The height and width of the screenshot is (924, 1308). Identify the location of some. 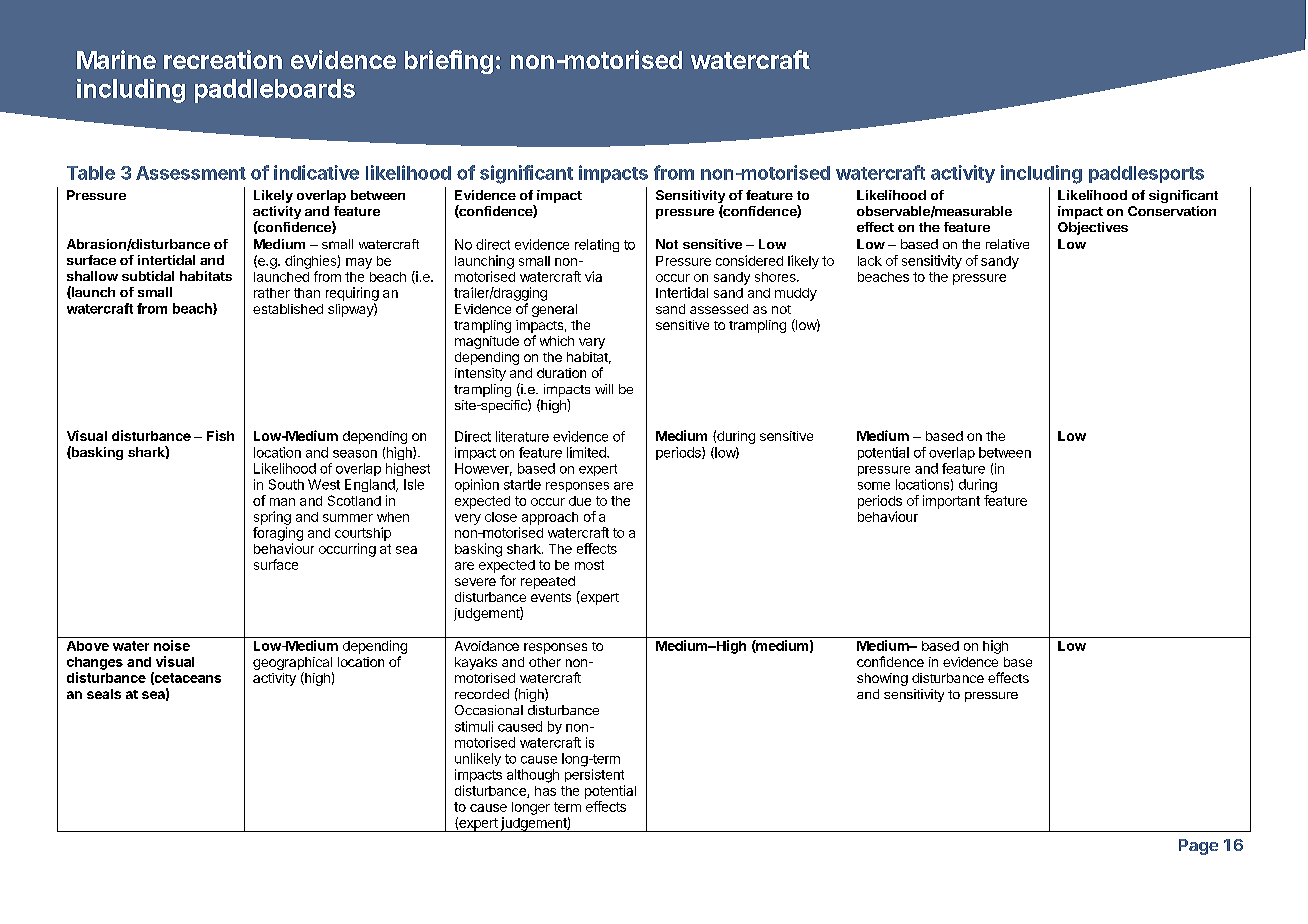
(874, 486).
